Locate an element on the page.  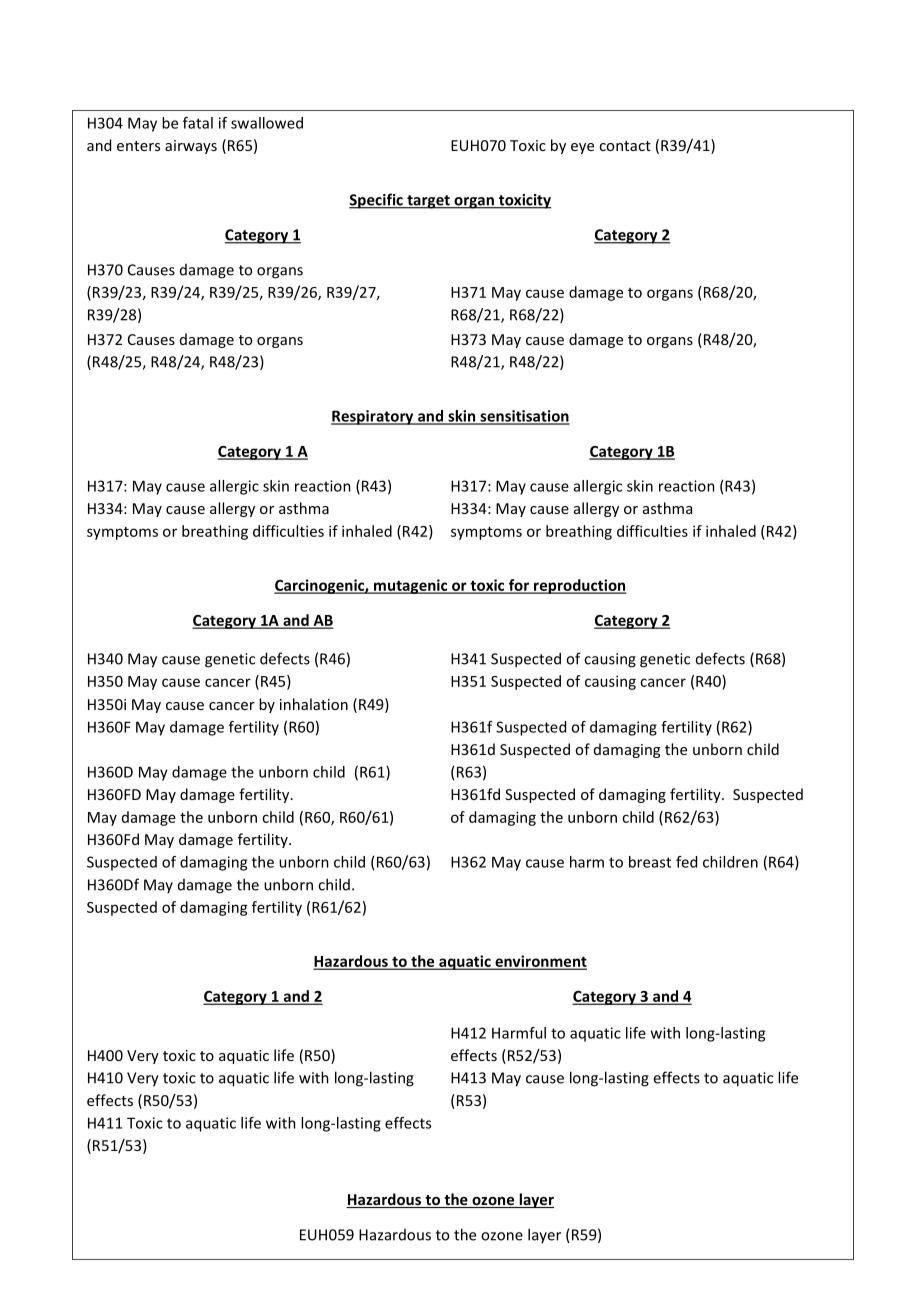
airways is located at coordinates (191, 147).
